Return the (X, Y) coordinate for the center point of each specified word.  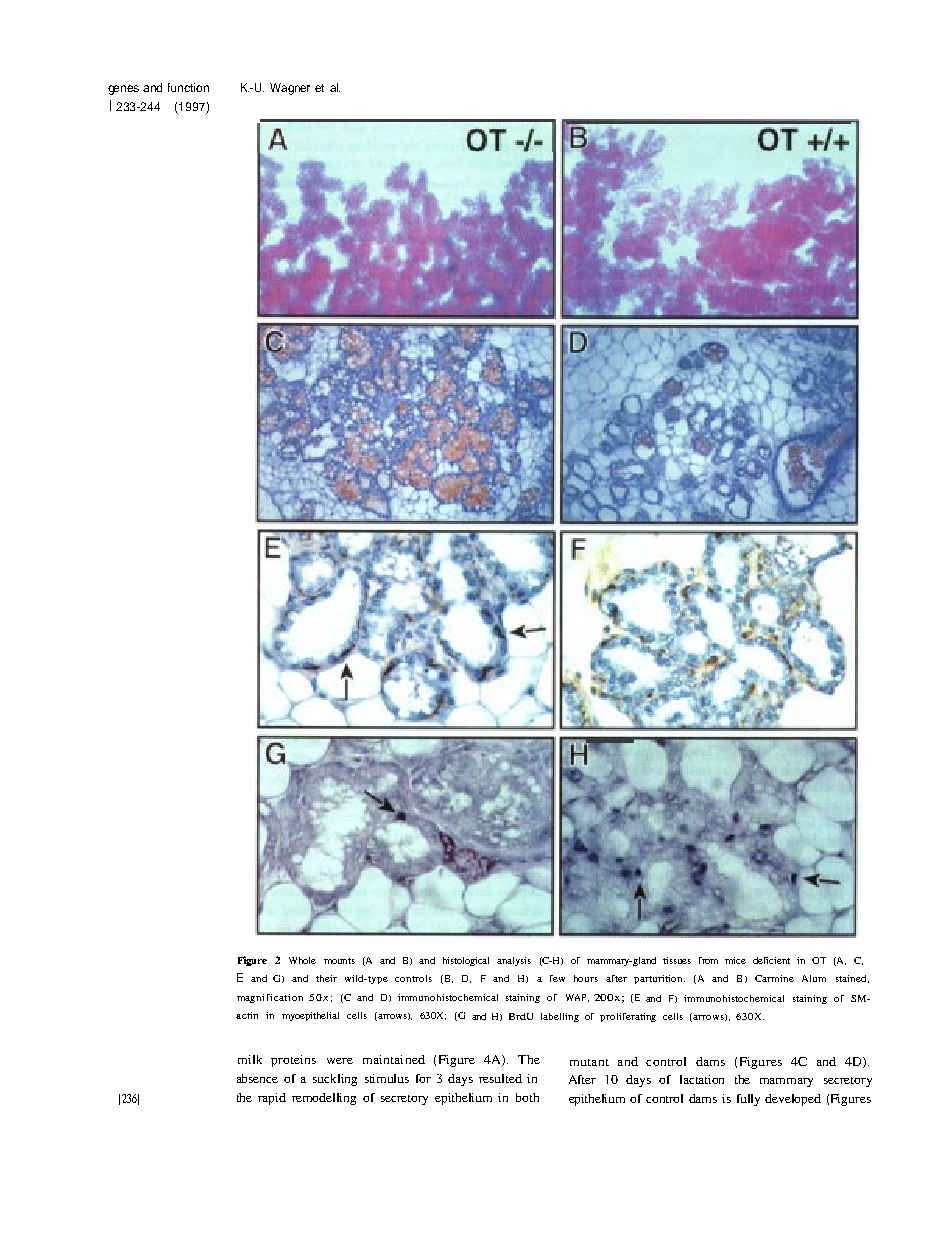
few (557, 978)
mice (735, 960)
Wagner (290, 89)
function (188, 87)
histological (466, 961)
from (708, 960)
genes (123, 90)
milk (250, 1059)
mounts (339, 961)
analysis (514, 961)
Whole (302, 960)
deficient (771, 960)
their (326, 978)
